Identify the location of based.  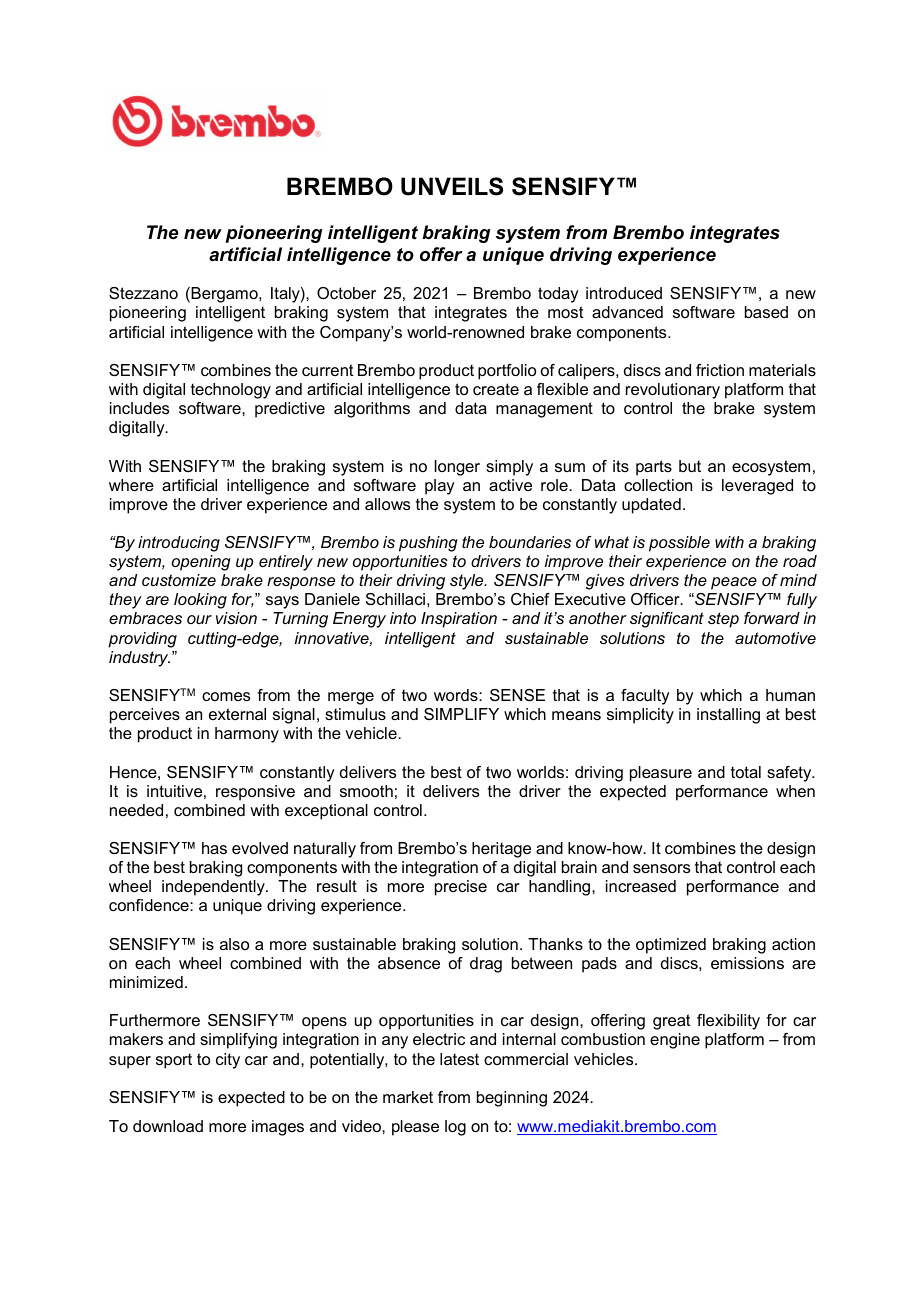
(766, 312).
